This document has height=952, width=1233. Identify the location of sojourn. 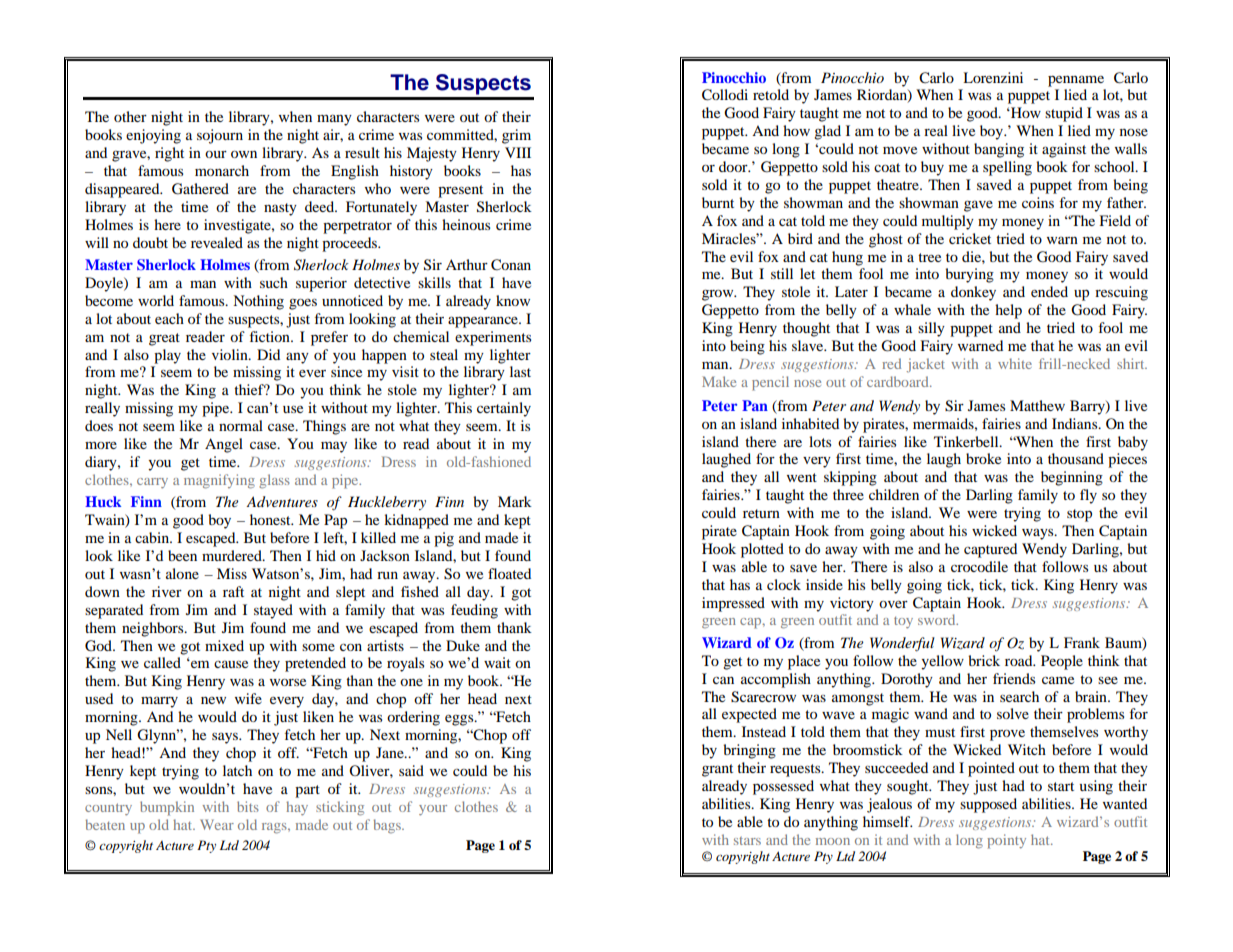
(220, 136).
